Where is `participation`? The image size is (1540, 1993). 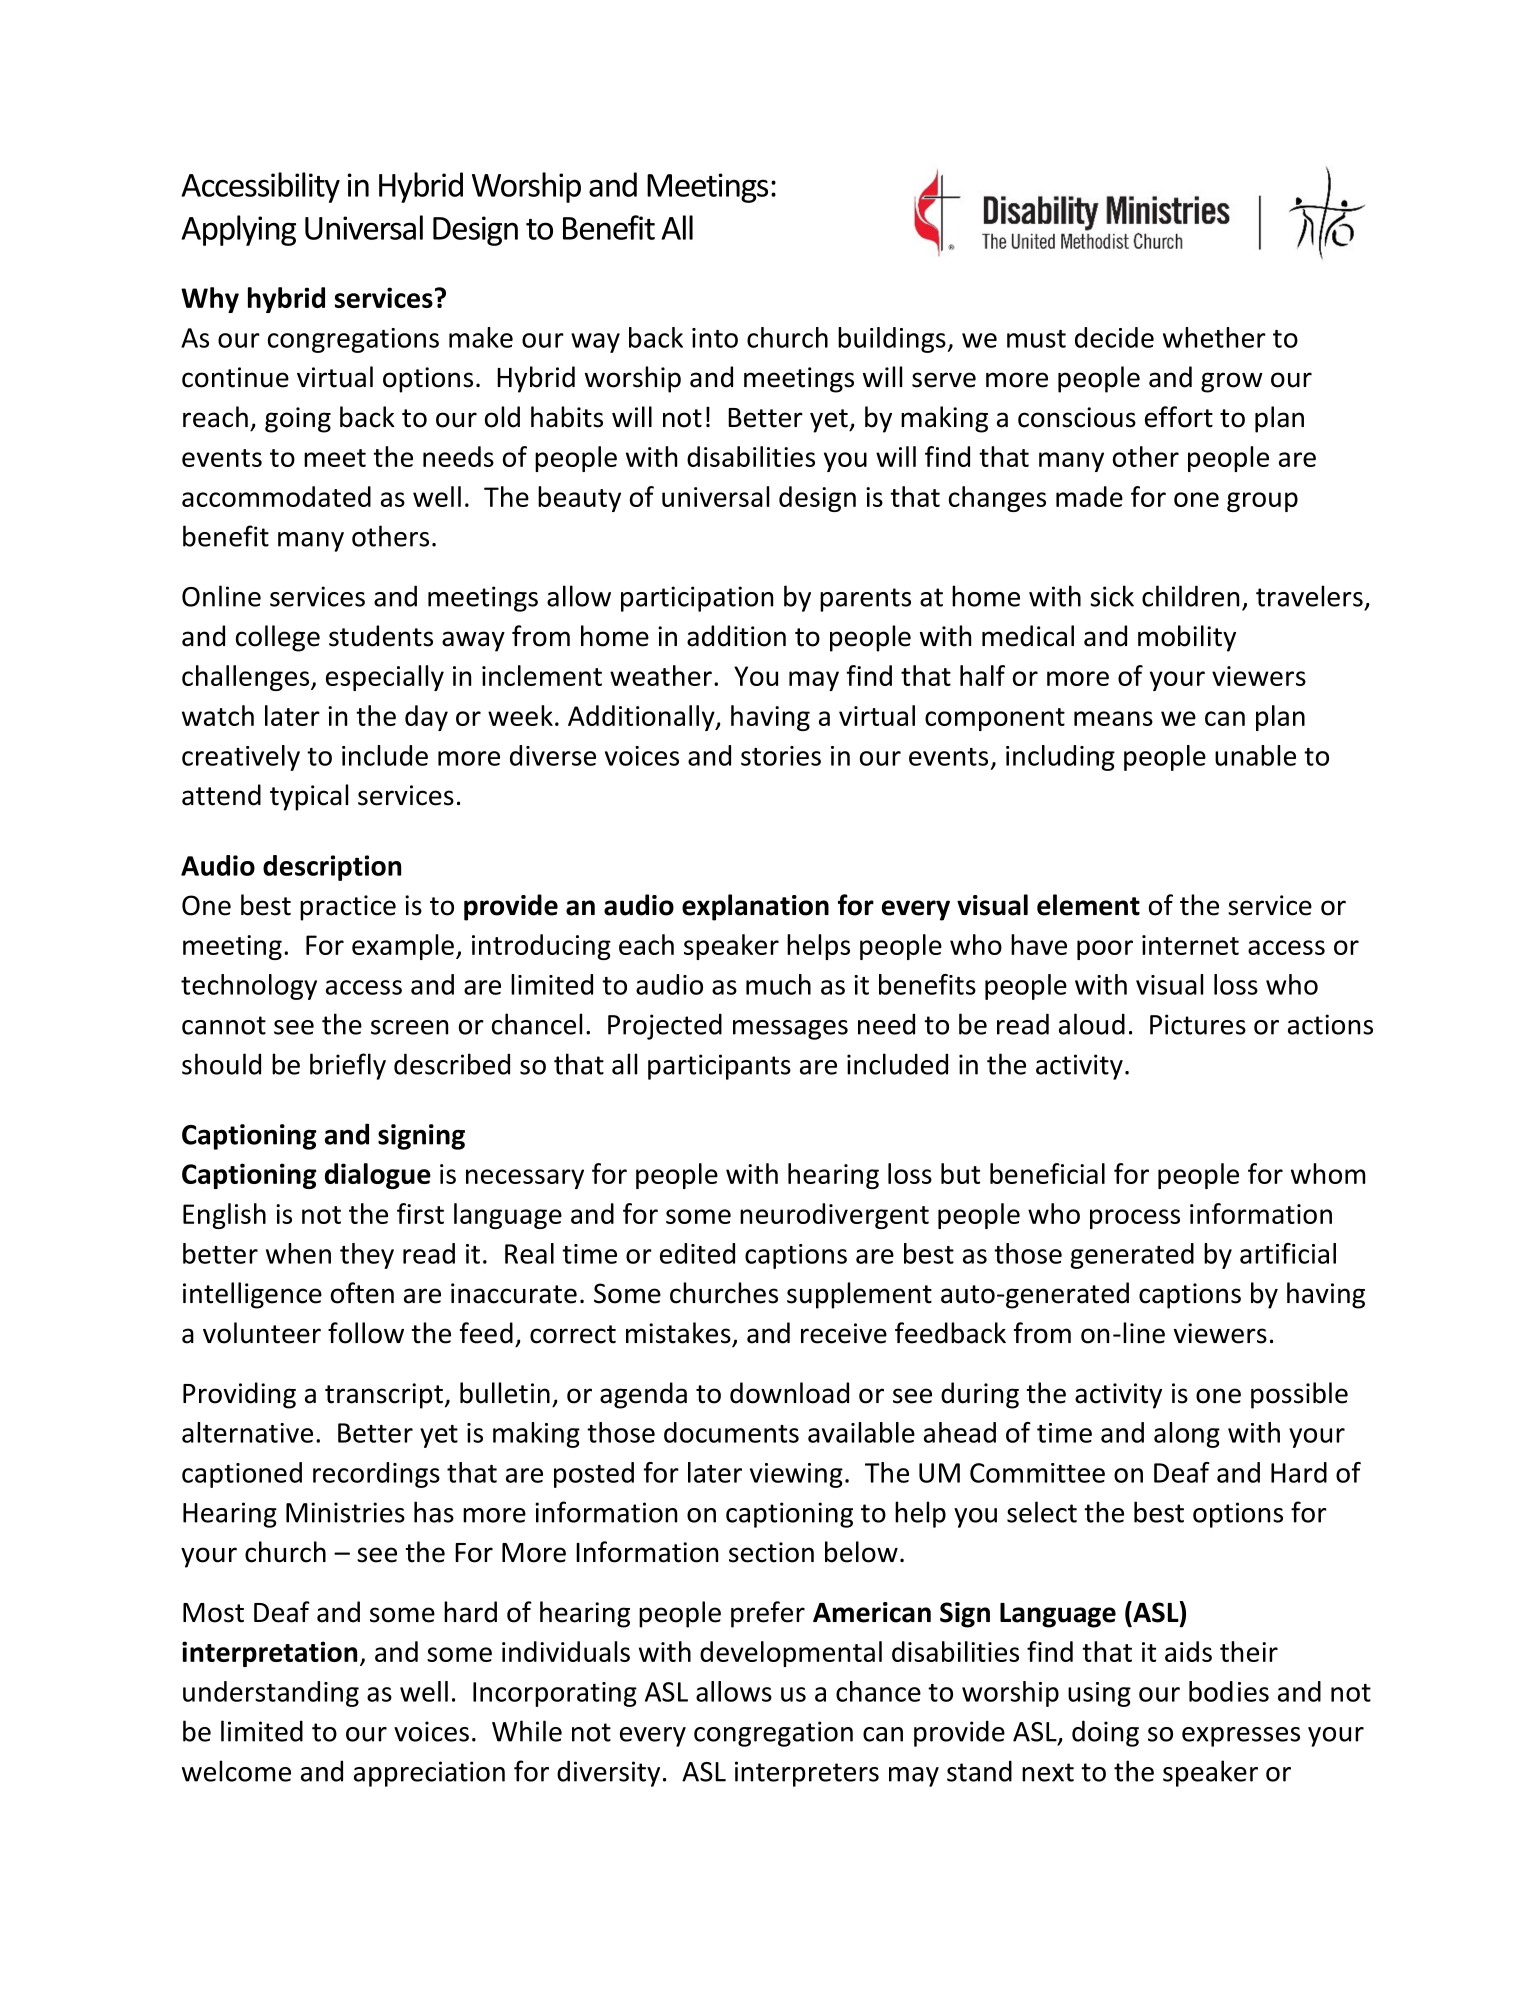 participation is located at coordinates (697, 599).
